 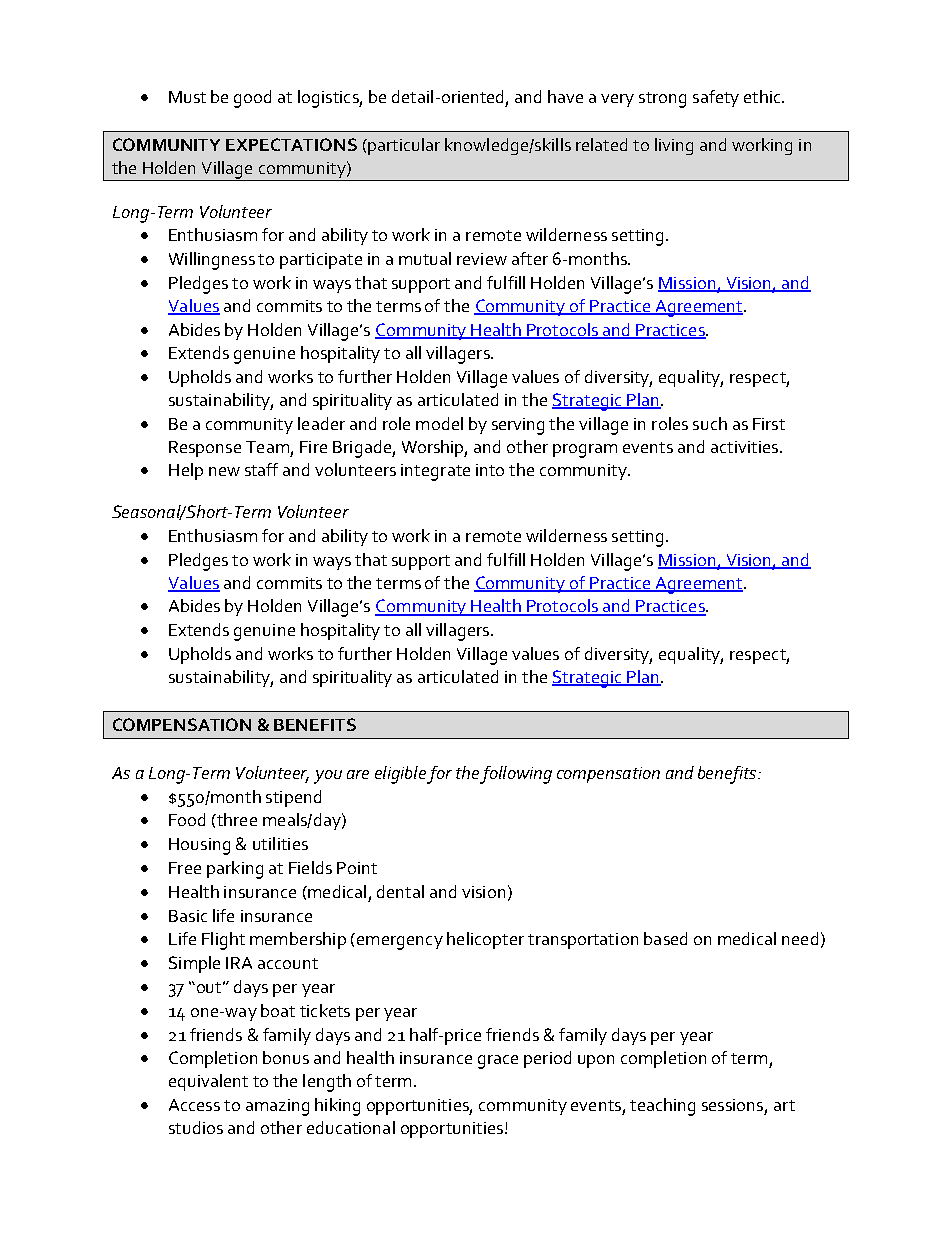 I want to click on good, so click(x=252, y=99).
